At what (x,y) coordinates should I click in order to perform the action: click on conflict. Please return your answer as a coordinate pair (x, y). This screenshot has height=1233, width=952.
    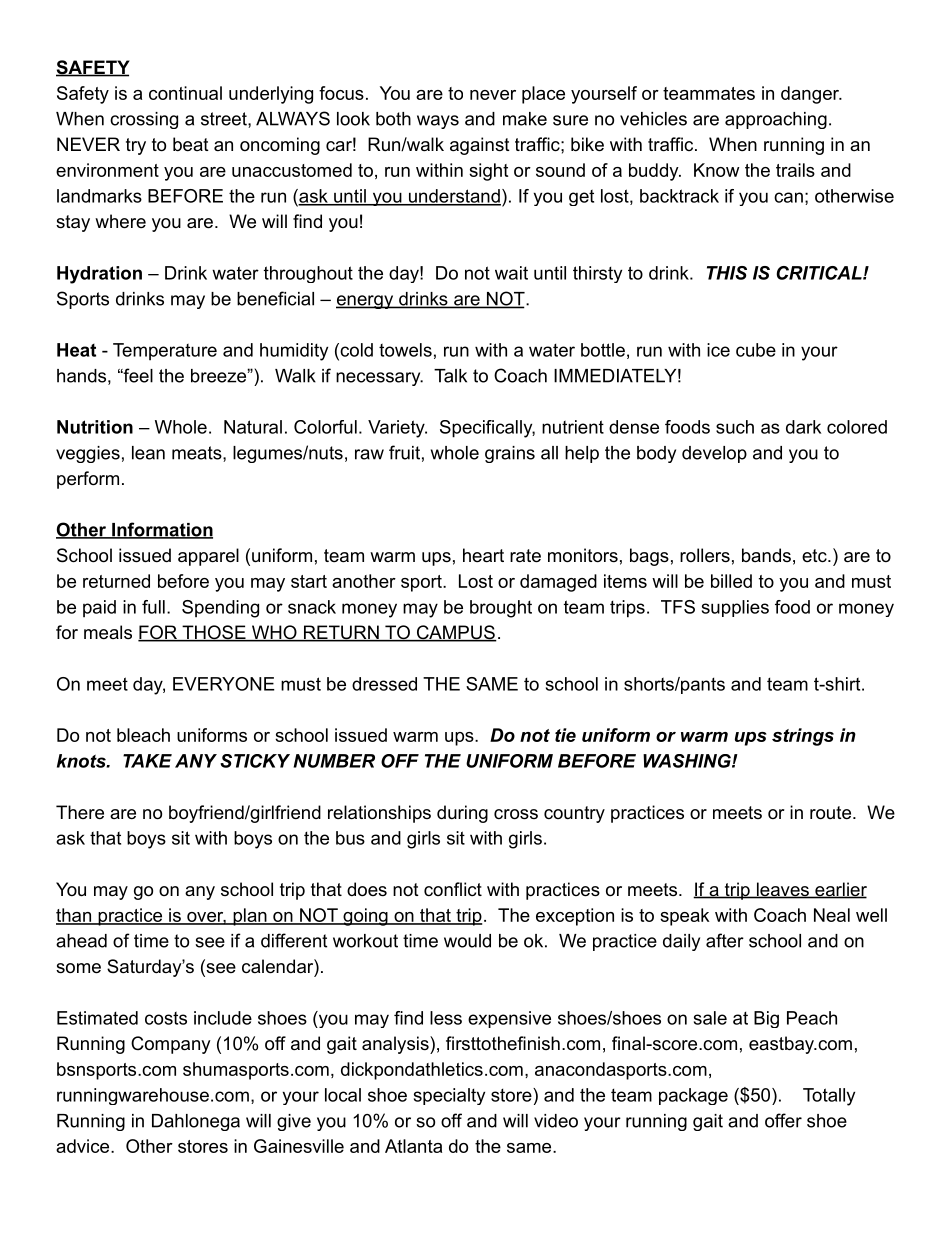
    Looking at the image, I should click on (453, 889).
